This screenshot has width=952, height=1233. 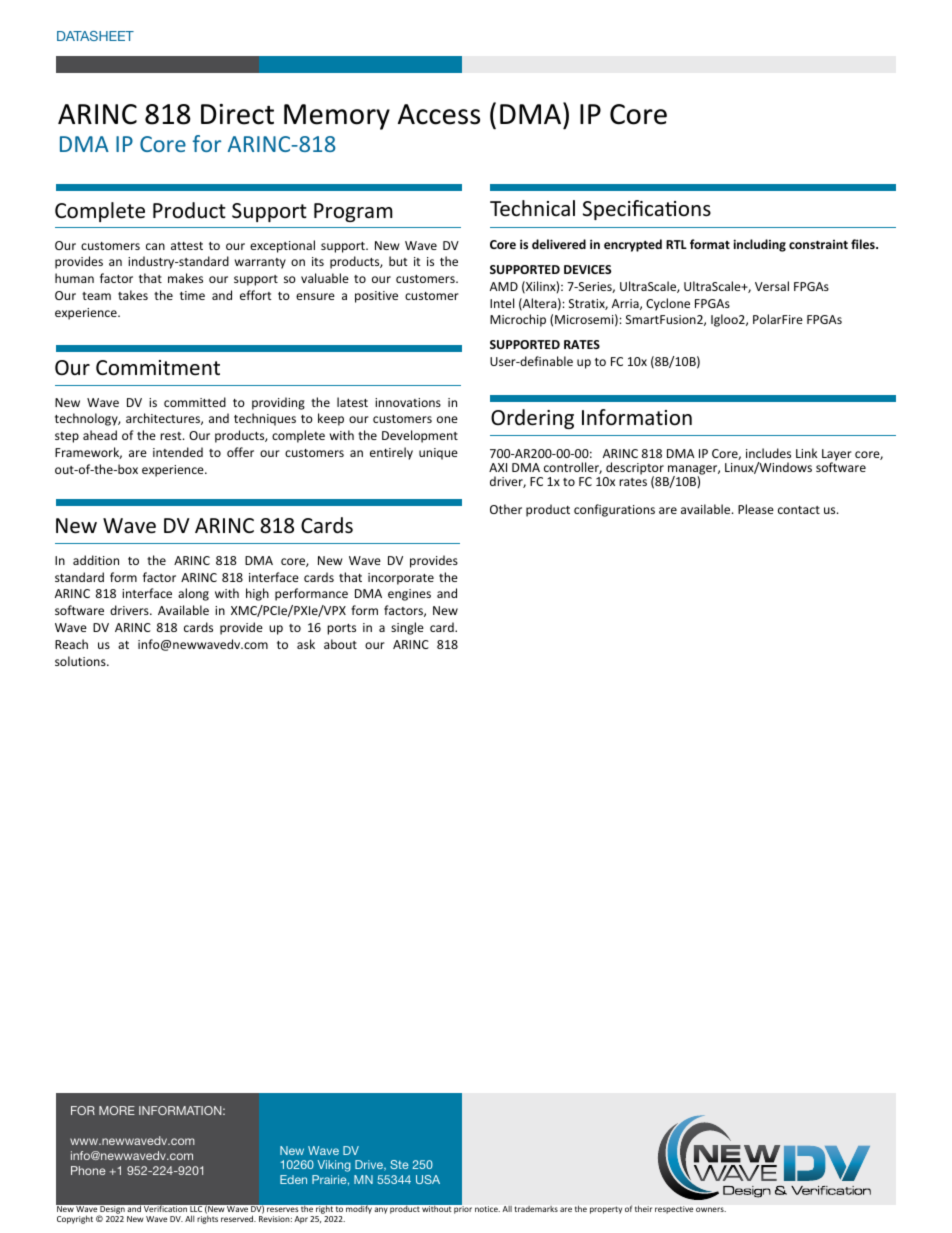 What do you see at coordinates (95, 36) in the screenshot?
I see `DATASHEET` at bounding box center [95, 36].
